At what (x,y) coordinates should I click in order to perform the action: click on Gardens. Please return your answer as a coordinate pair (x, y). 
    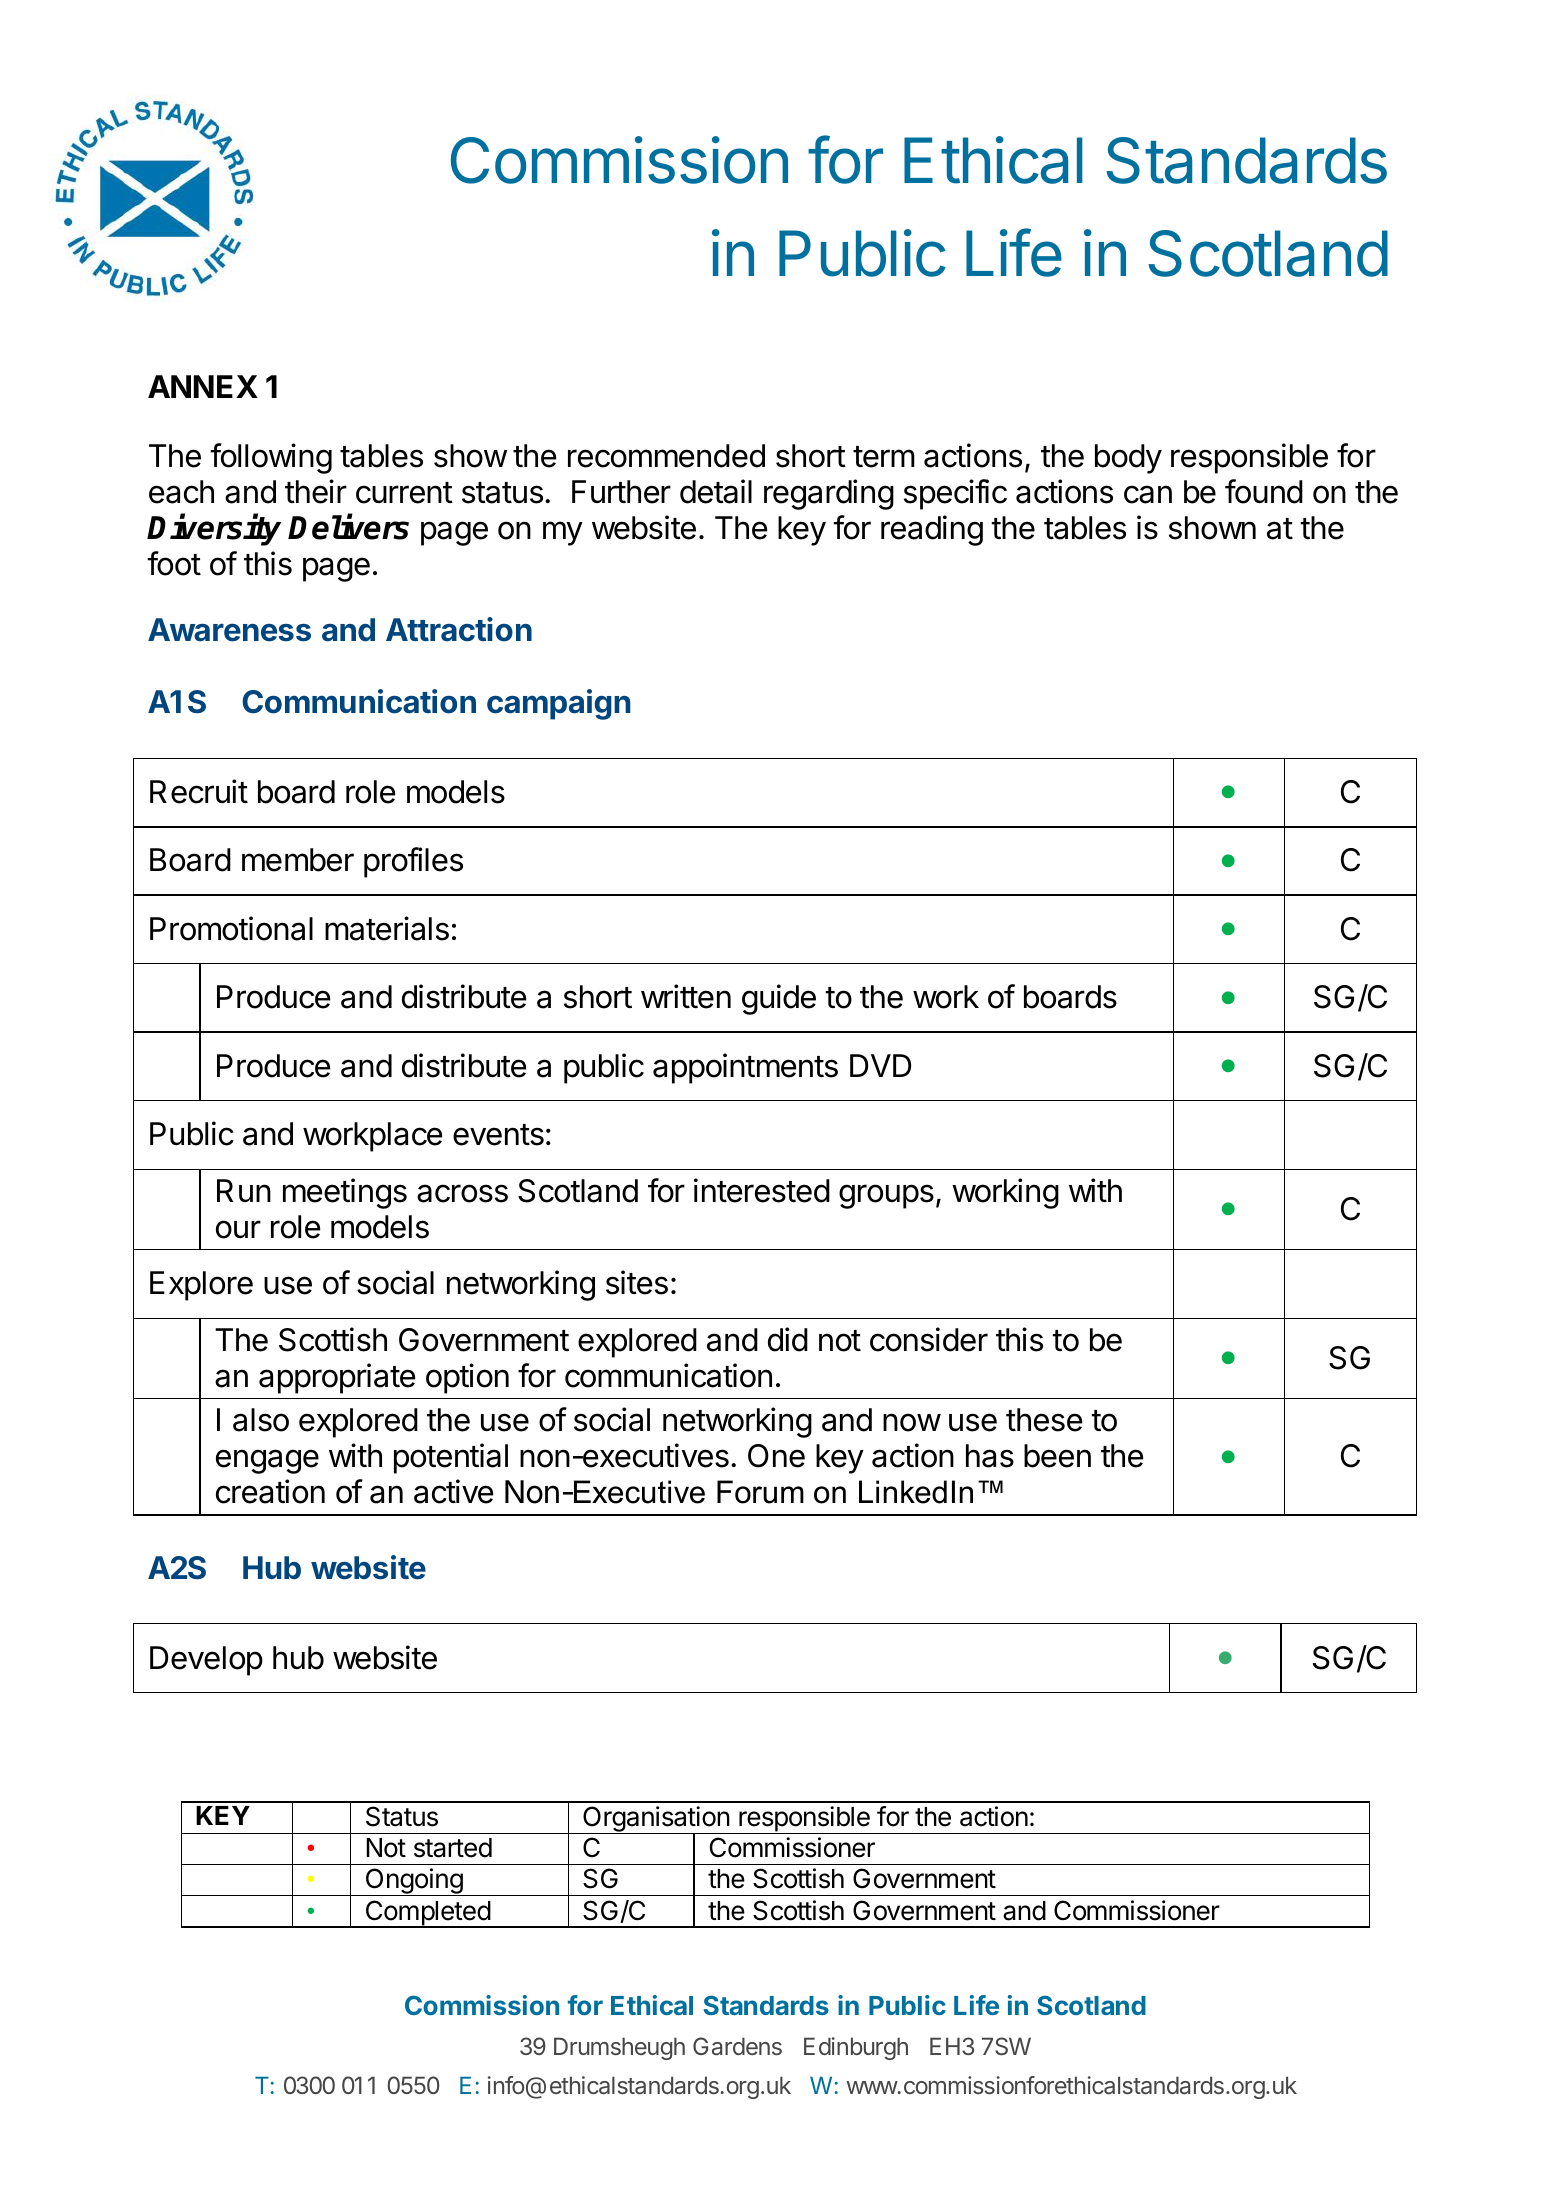
    Looking at the image, I should click on (737, 2046).
